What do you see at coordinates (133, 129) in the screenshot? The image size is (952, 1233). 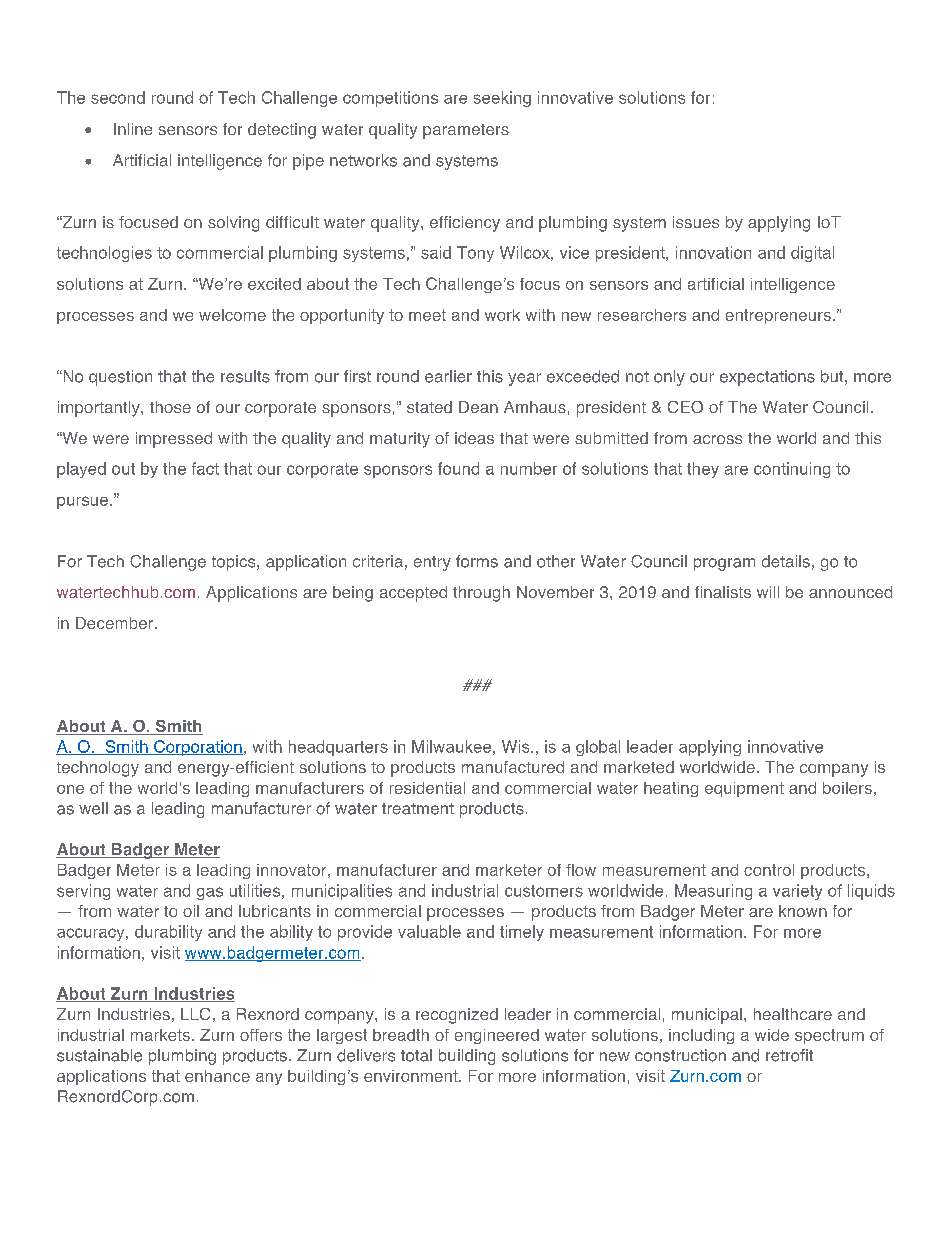 I see `Inline` at bounding box center [133, 129].
